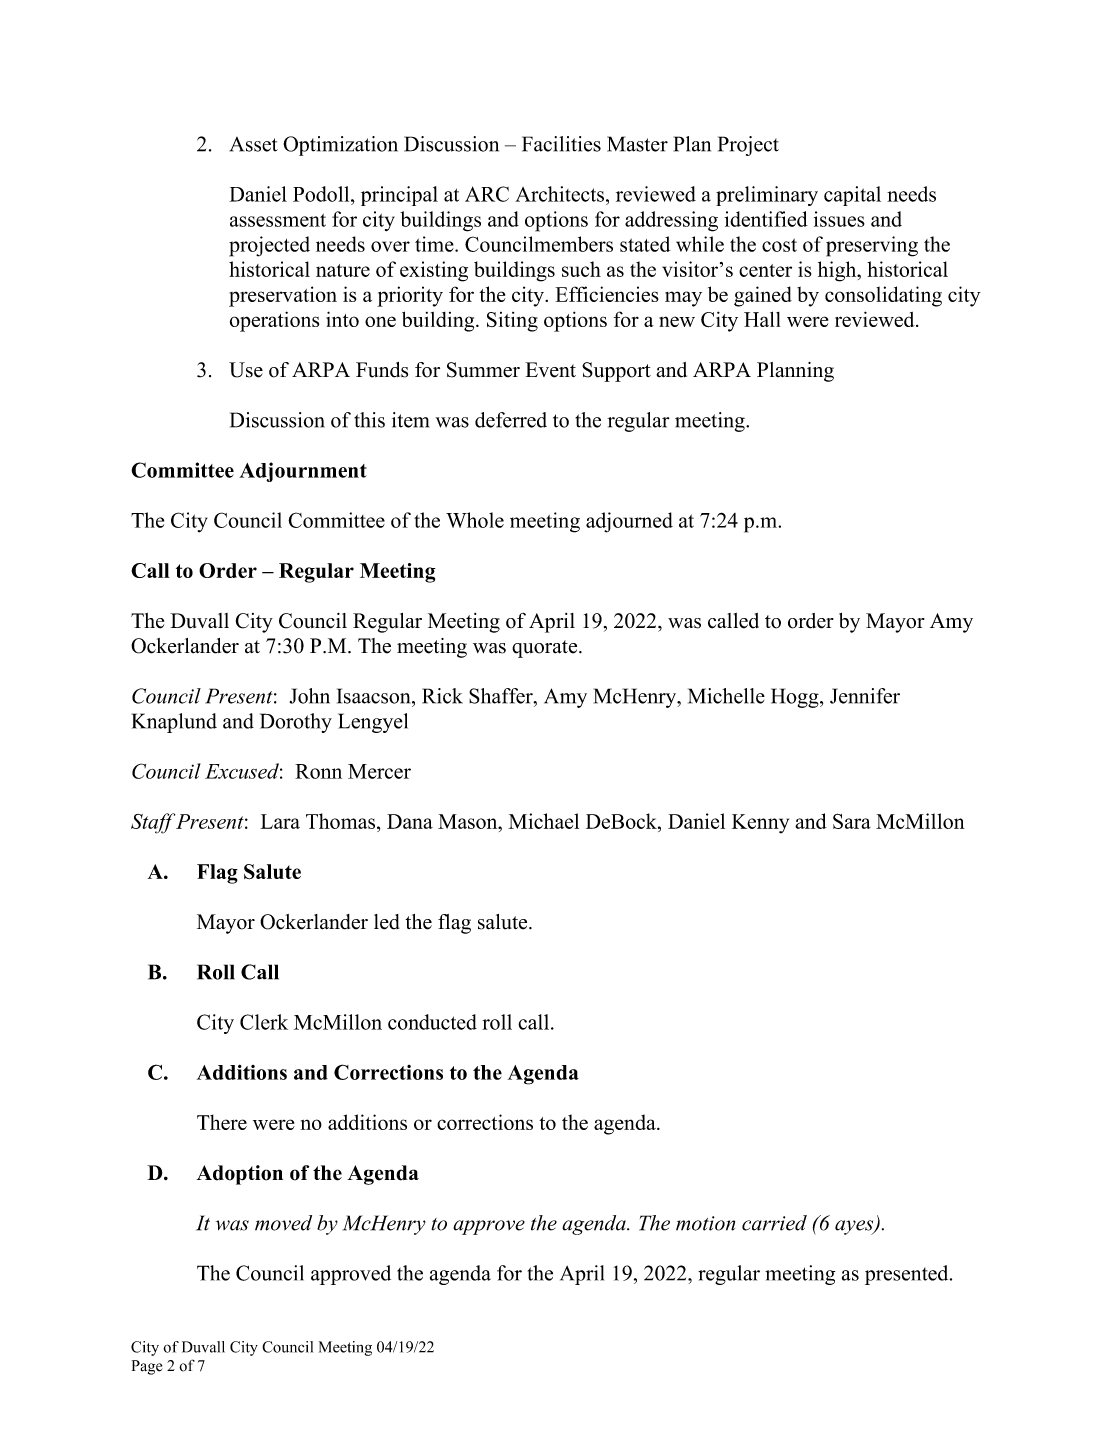 The width and height of the screenshot is (1113, 1440). I want to click on Clerk, so click(264, 1022).
